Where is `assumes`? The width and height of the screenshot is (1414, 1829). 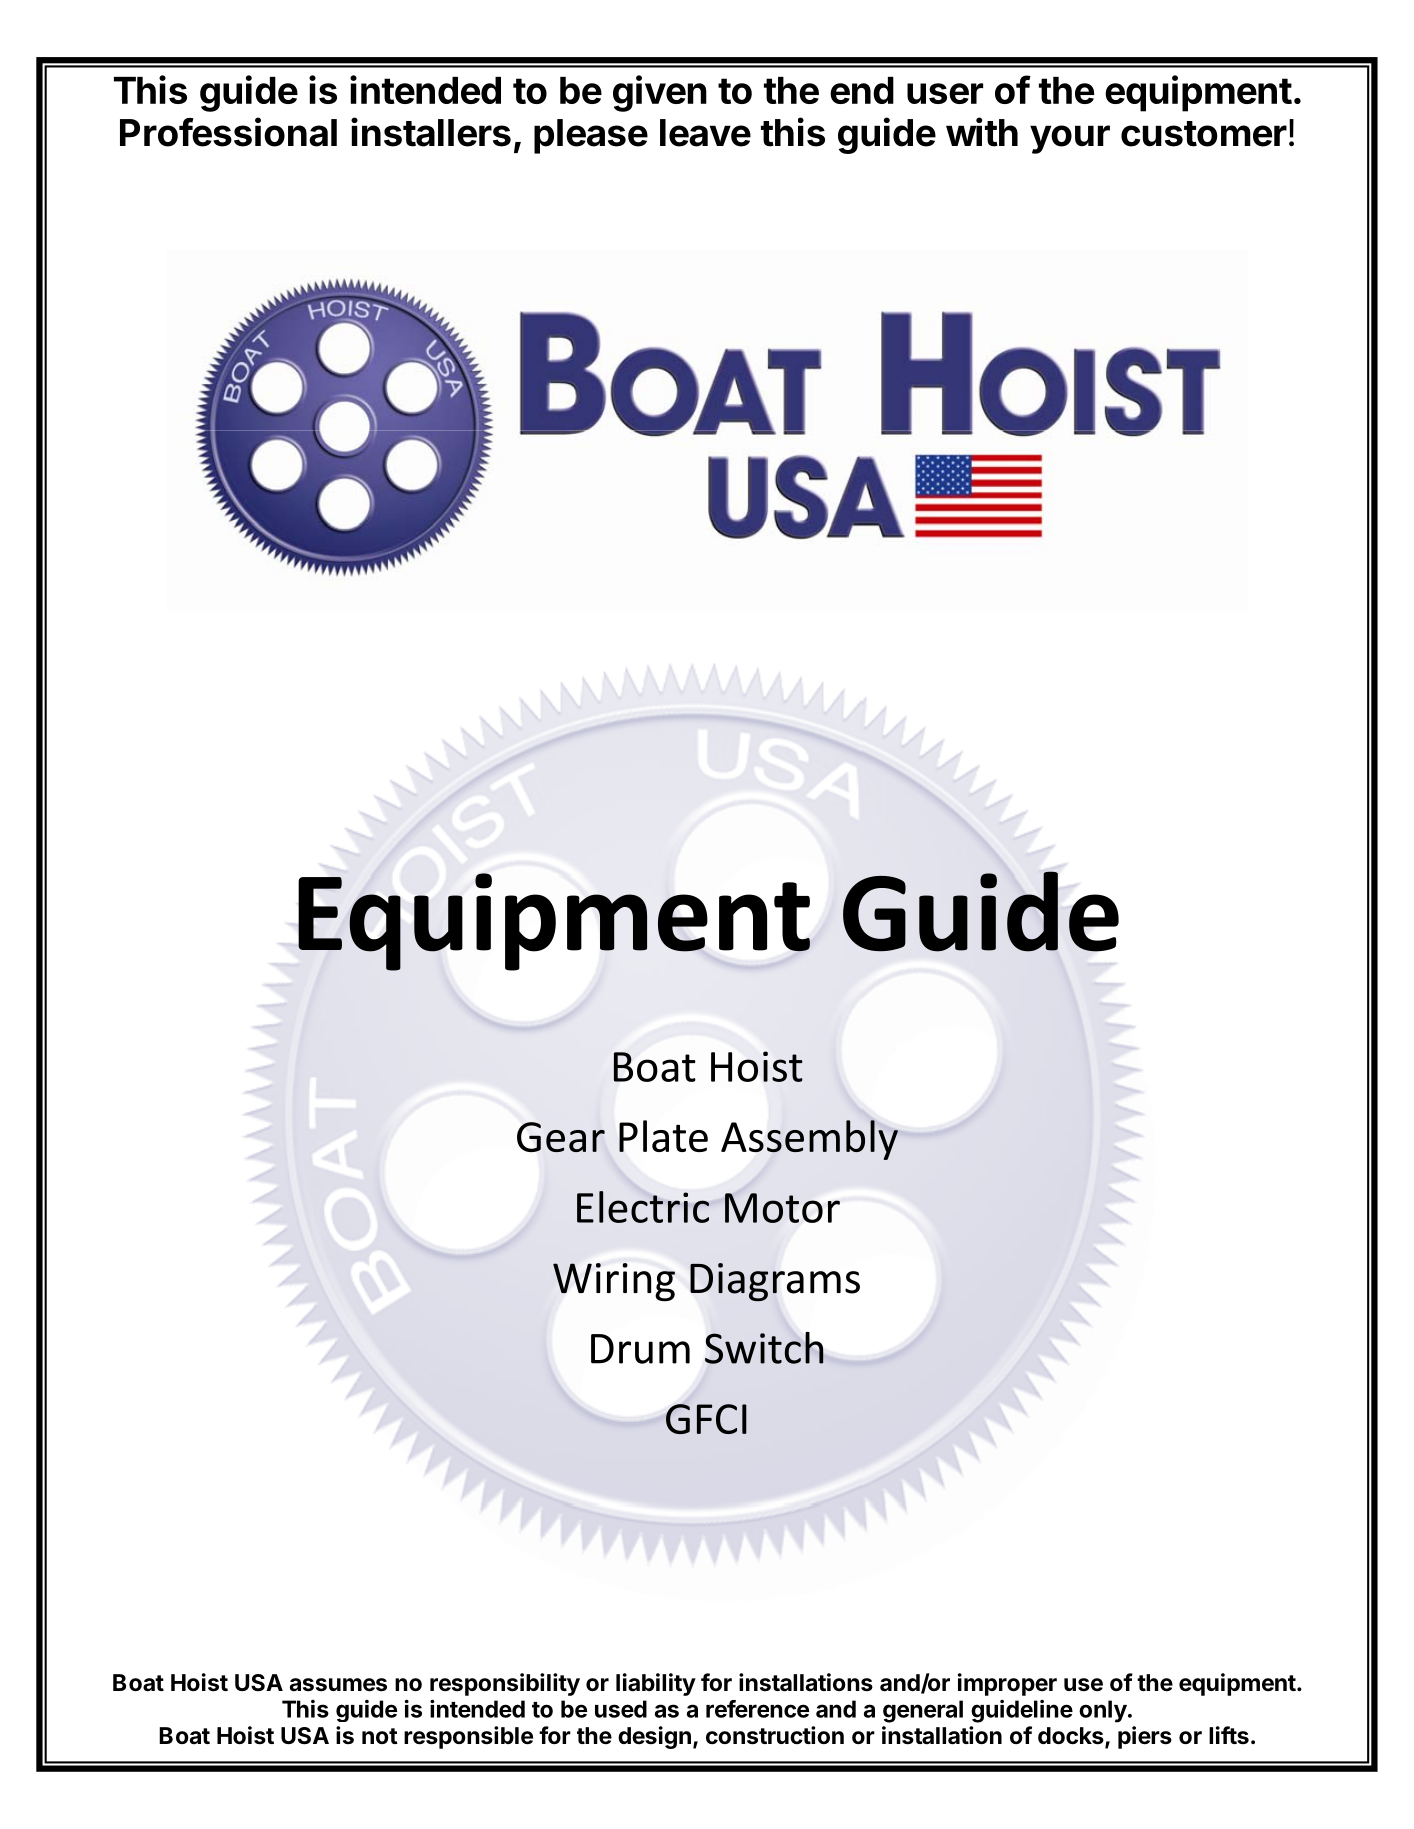
assumes is located at coordinates (338, 1685).
